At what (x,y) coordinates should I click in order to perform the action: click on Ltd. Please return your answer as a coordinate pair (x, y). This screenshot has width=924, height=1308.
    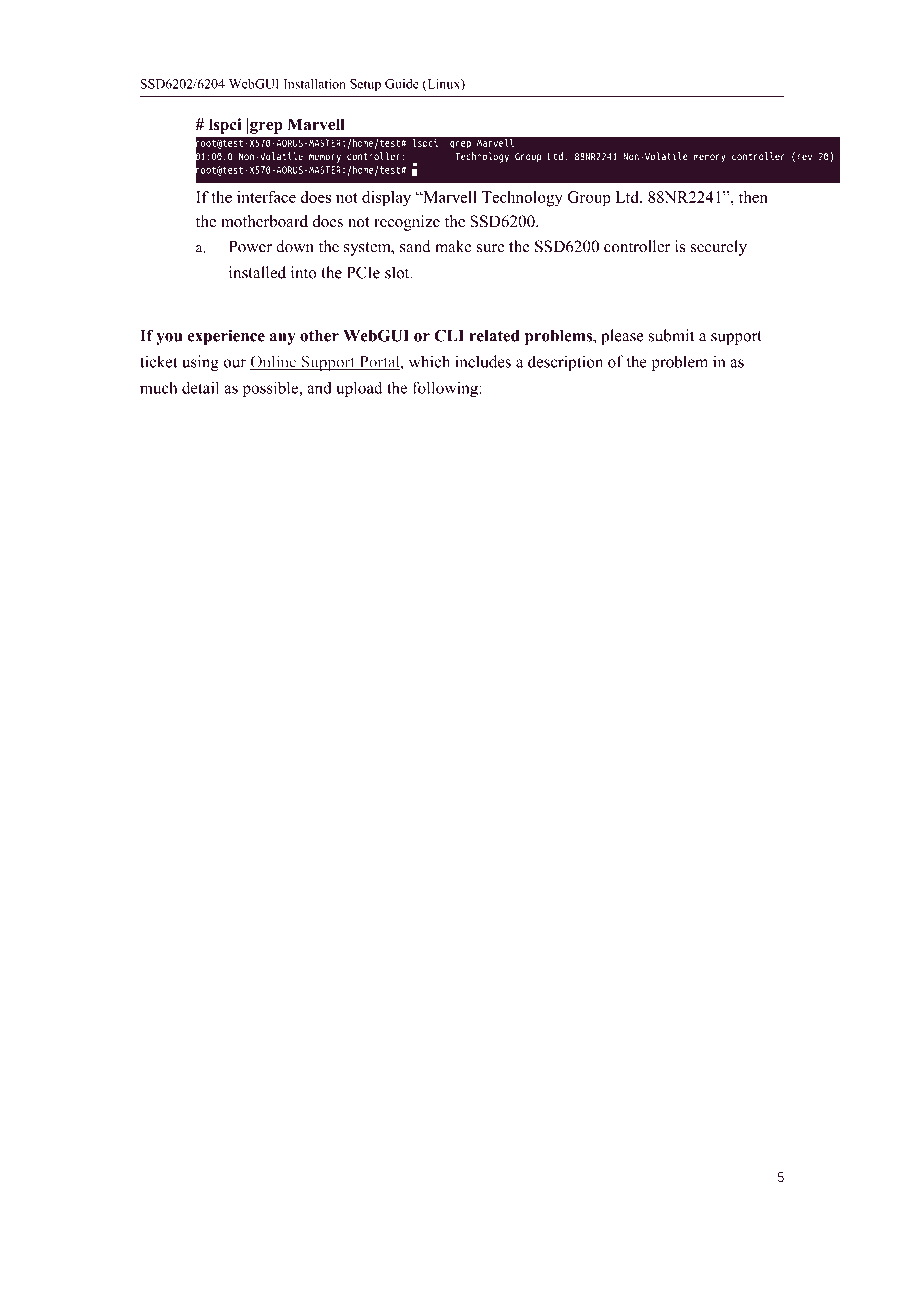
    Looking at the image, I should click on (628, 197).
